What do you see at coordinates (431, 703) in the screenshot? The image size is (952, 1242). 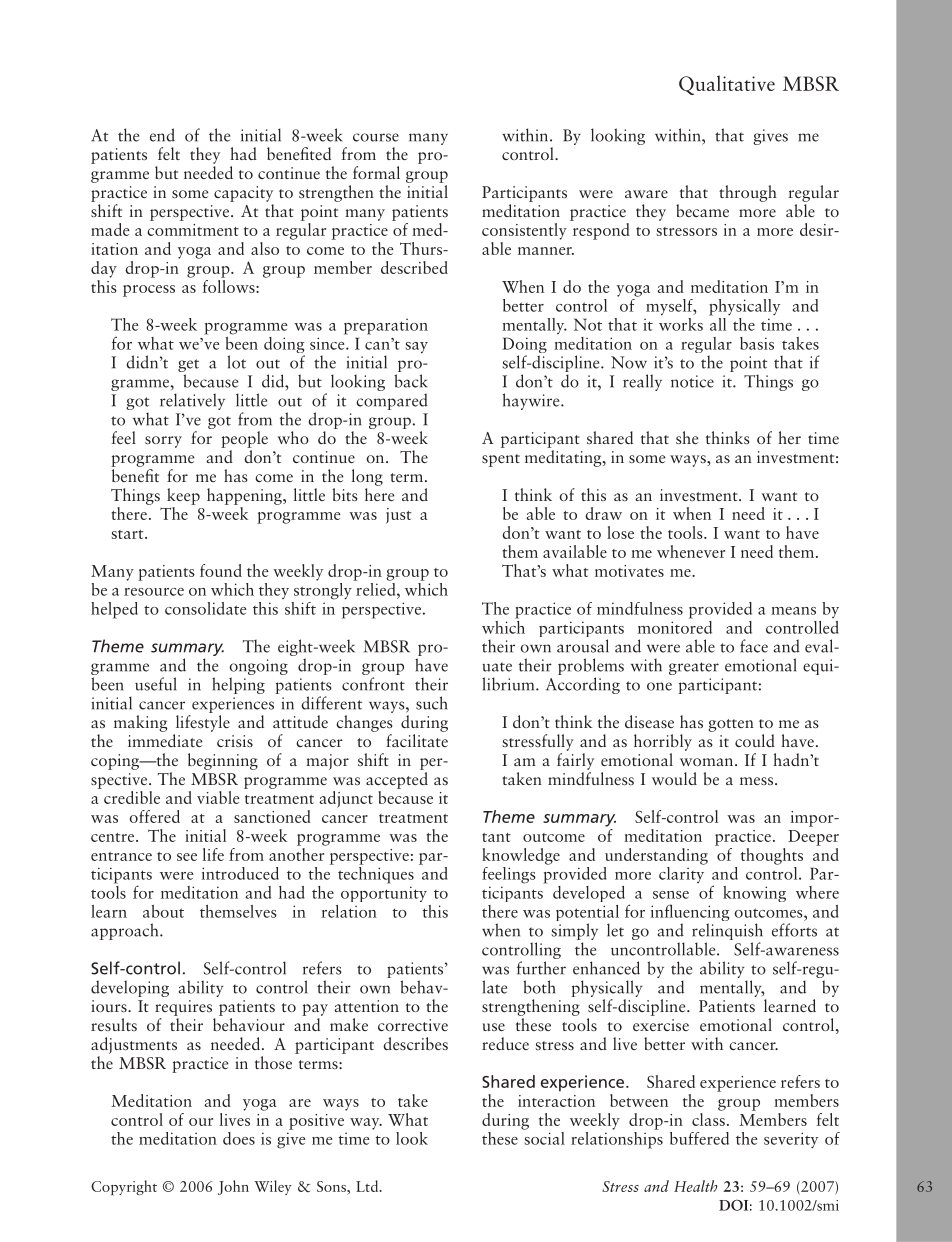 I see `such` at bounding box center [431, 703].
